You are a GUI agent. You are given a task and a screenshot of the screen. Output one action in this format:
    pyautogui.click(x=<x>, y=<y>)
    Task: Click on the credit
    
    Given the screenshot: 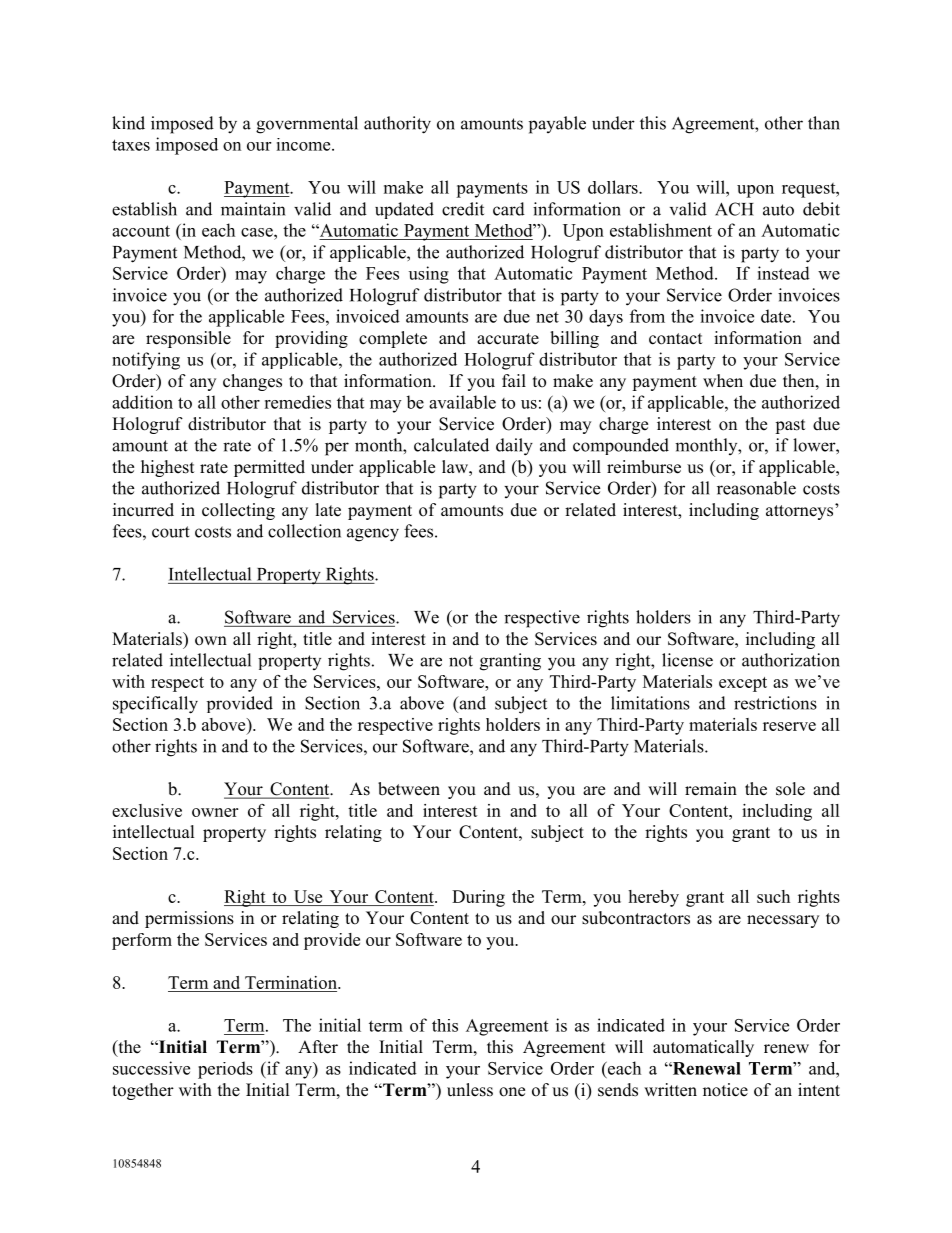 What is the action you would take?
    pyautogui.click(x=463, y=209)
